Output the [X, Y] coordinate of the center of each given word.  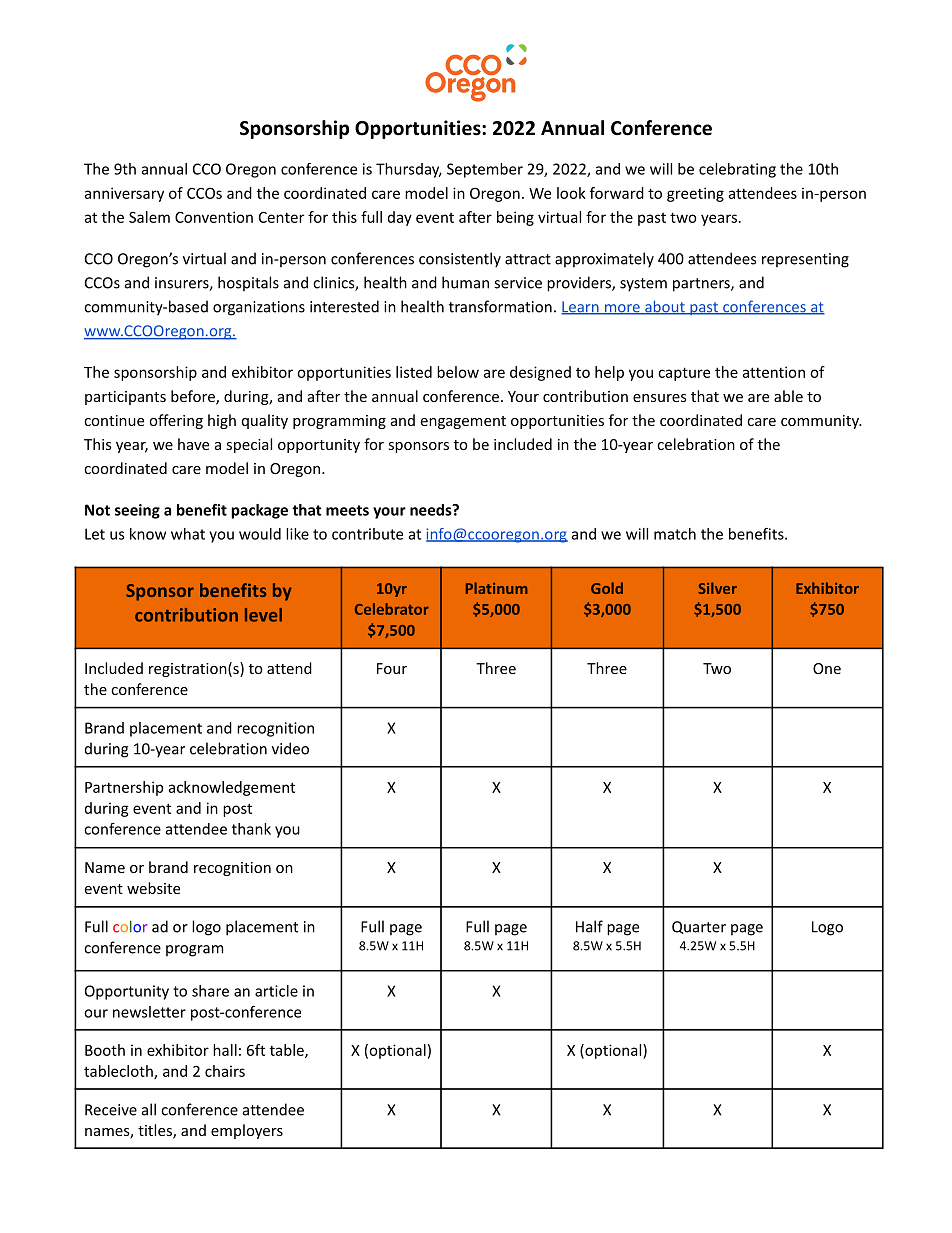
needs [432, 510]
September [485, 170]
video [290, 748]
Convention [214, 217]
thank [251, 829]
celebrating [737, 170]
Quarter [699, 927]
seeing [137, 511]
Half [589, 926]
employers [247, 1131]
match [675, 534]
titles [156, 1131]
